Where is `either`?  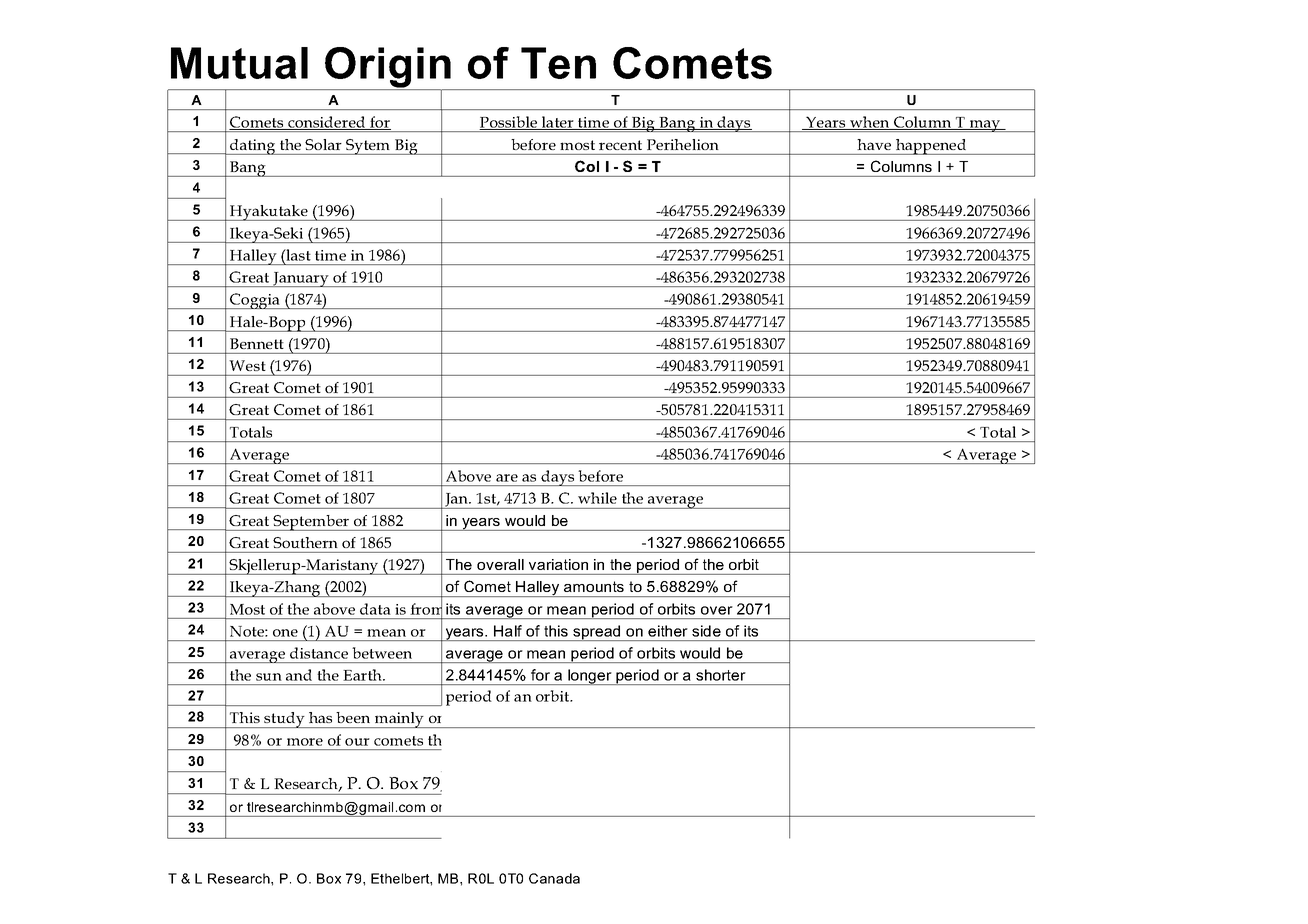 either is located at coordinates (668, 631).
